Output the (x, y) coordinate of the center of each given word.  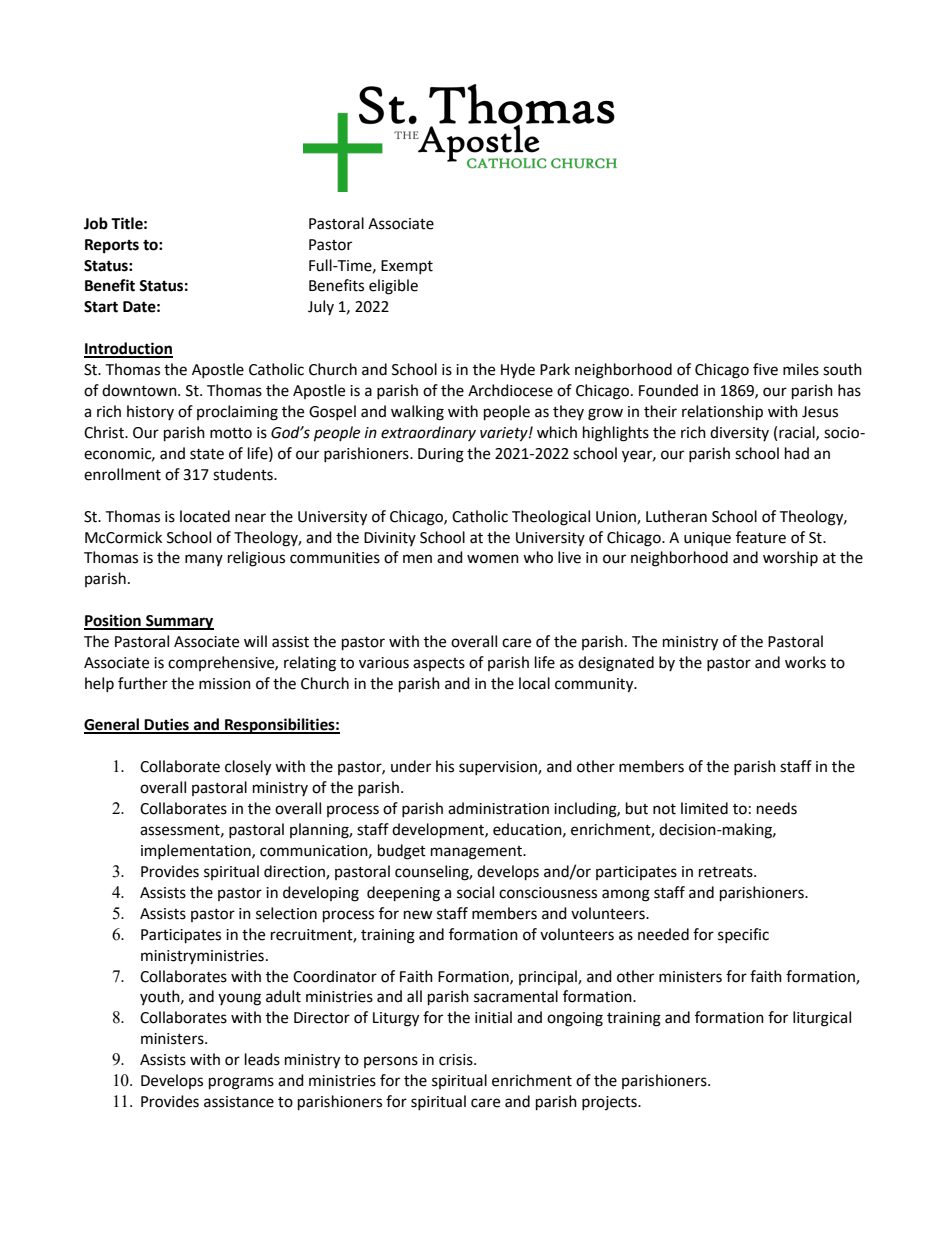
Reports (112, 246)
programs (241, 1083)
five (765, 369)
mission (225, 684)
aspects (439, 664)
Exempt (407, 267)
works (805, 662)
